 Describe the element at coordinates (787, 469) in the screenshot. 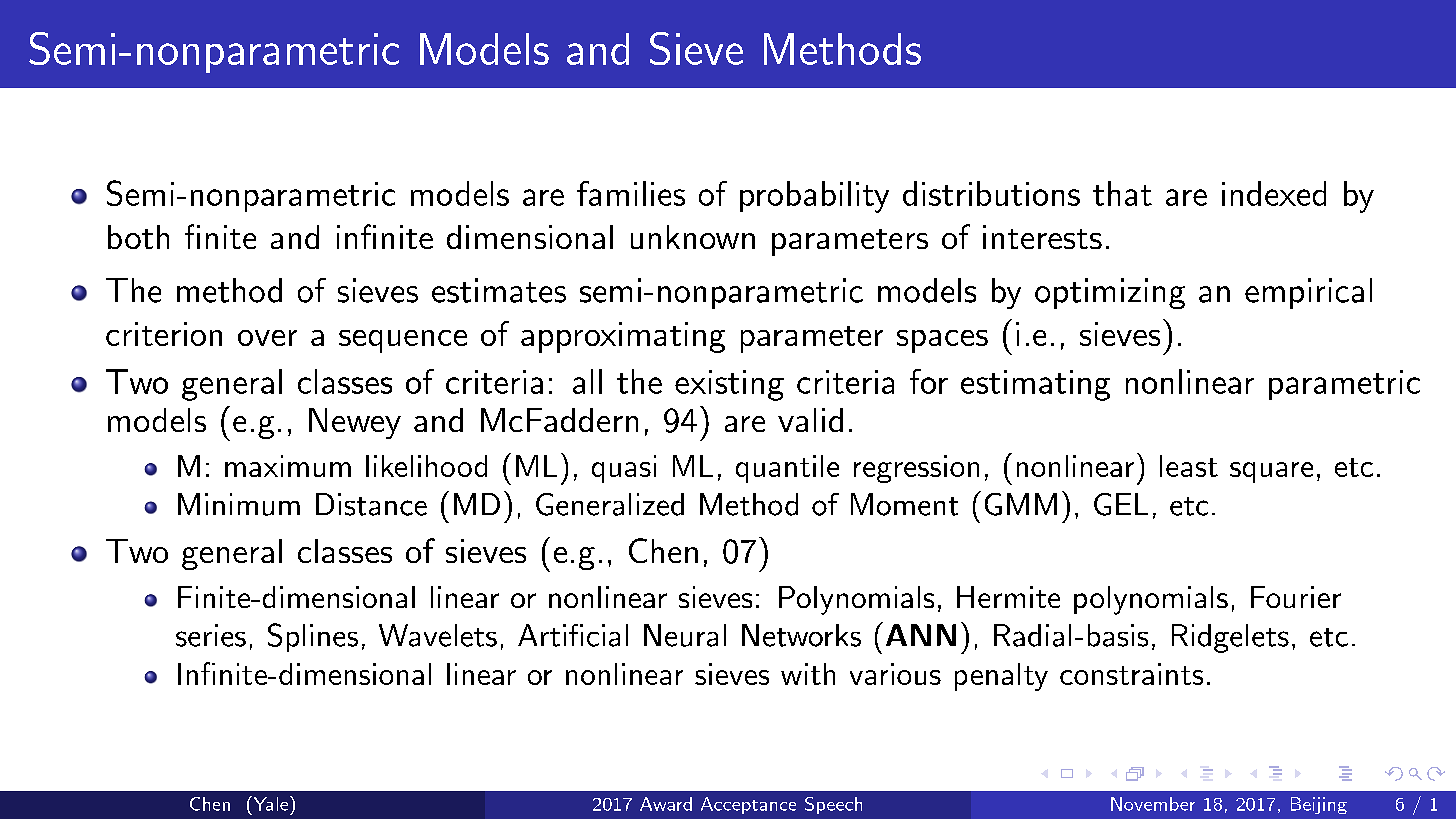

I see `quantile` at that location.
